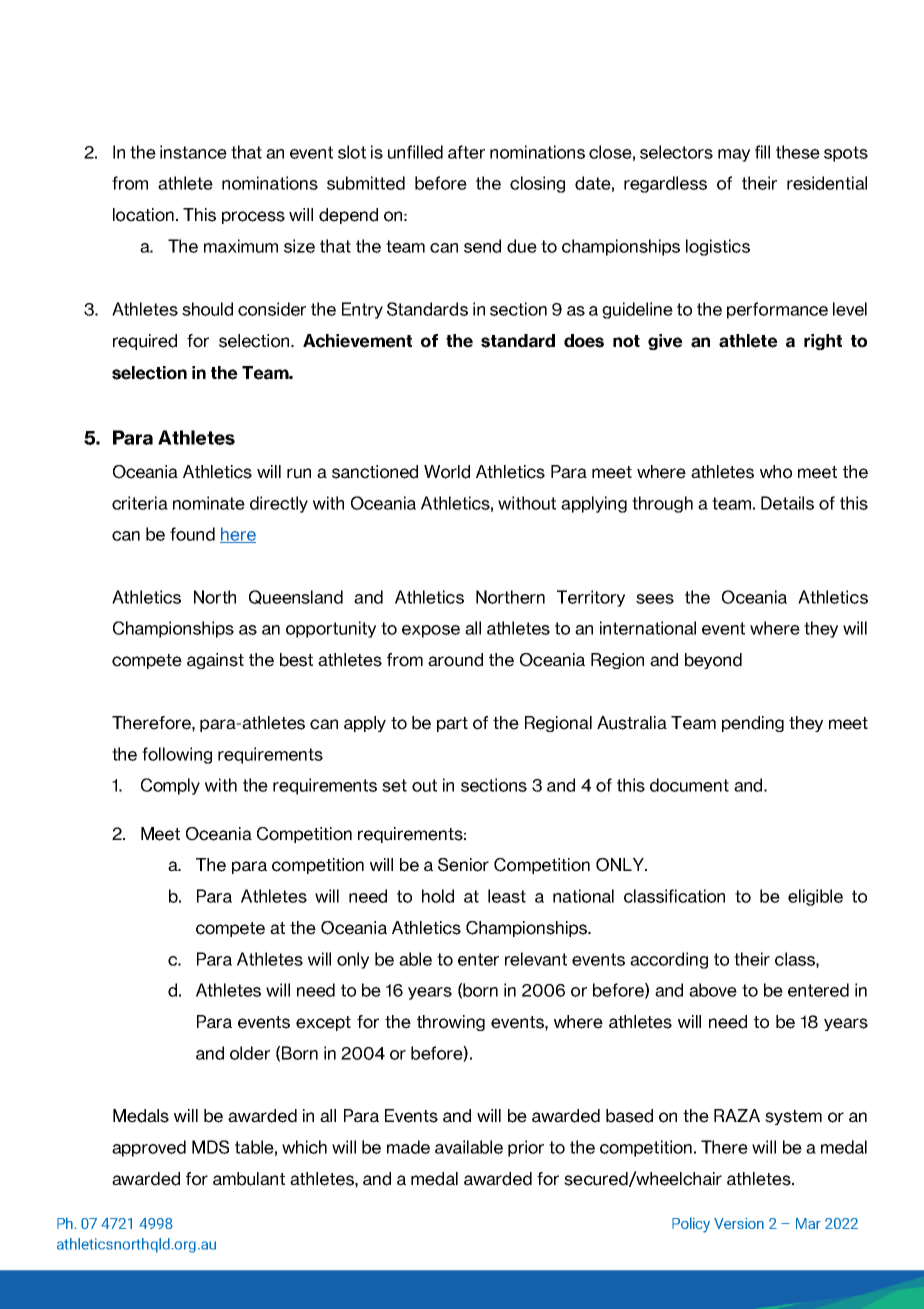 This document has height=1309, width=924. Describe the element at coordinates (734, 155) in the document. I see `may` at that location.
